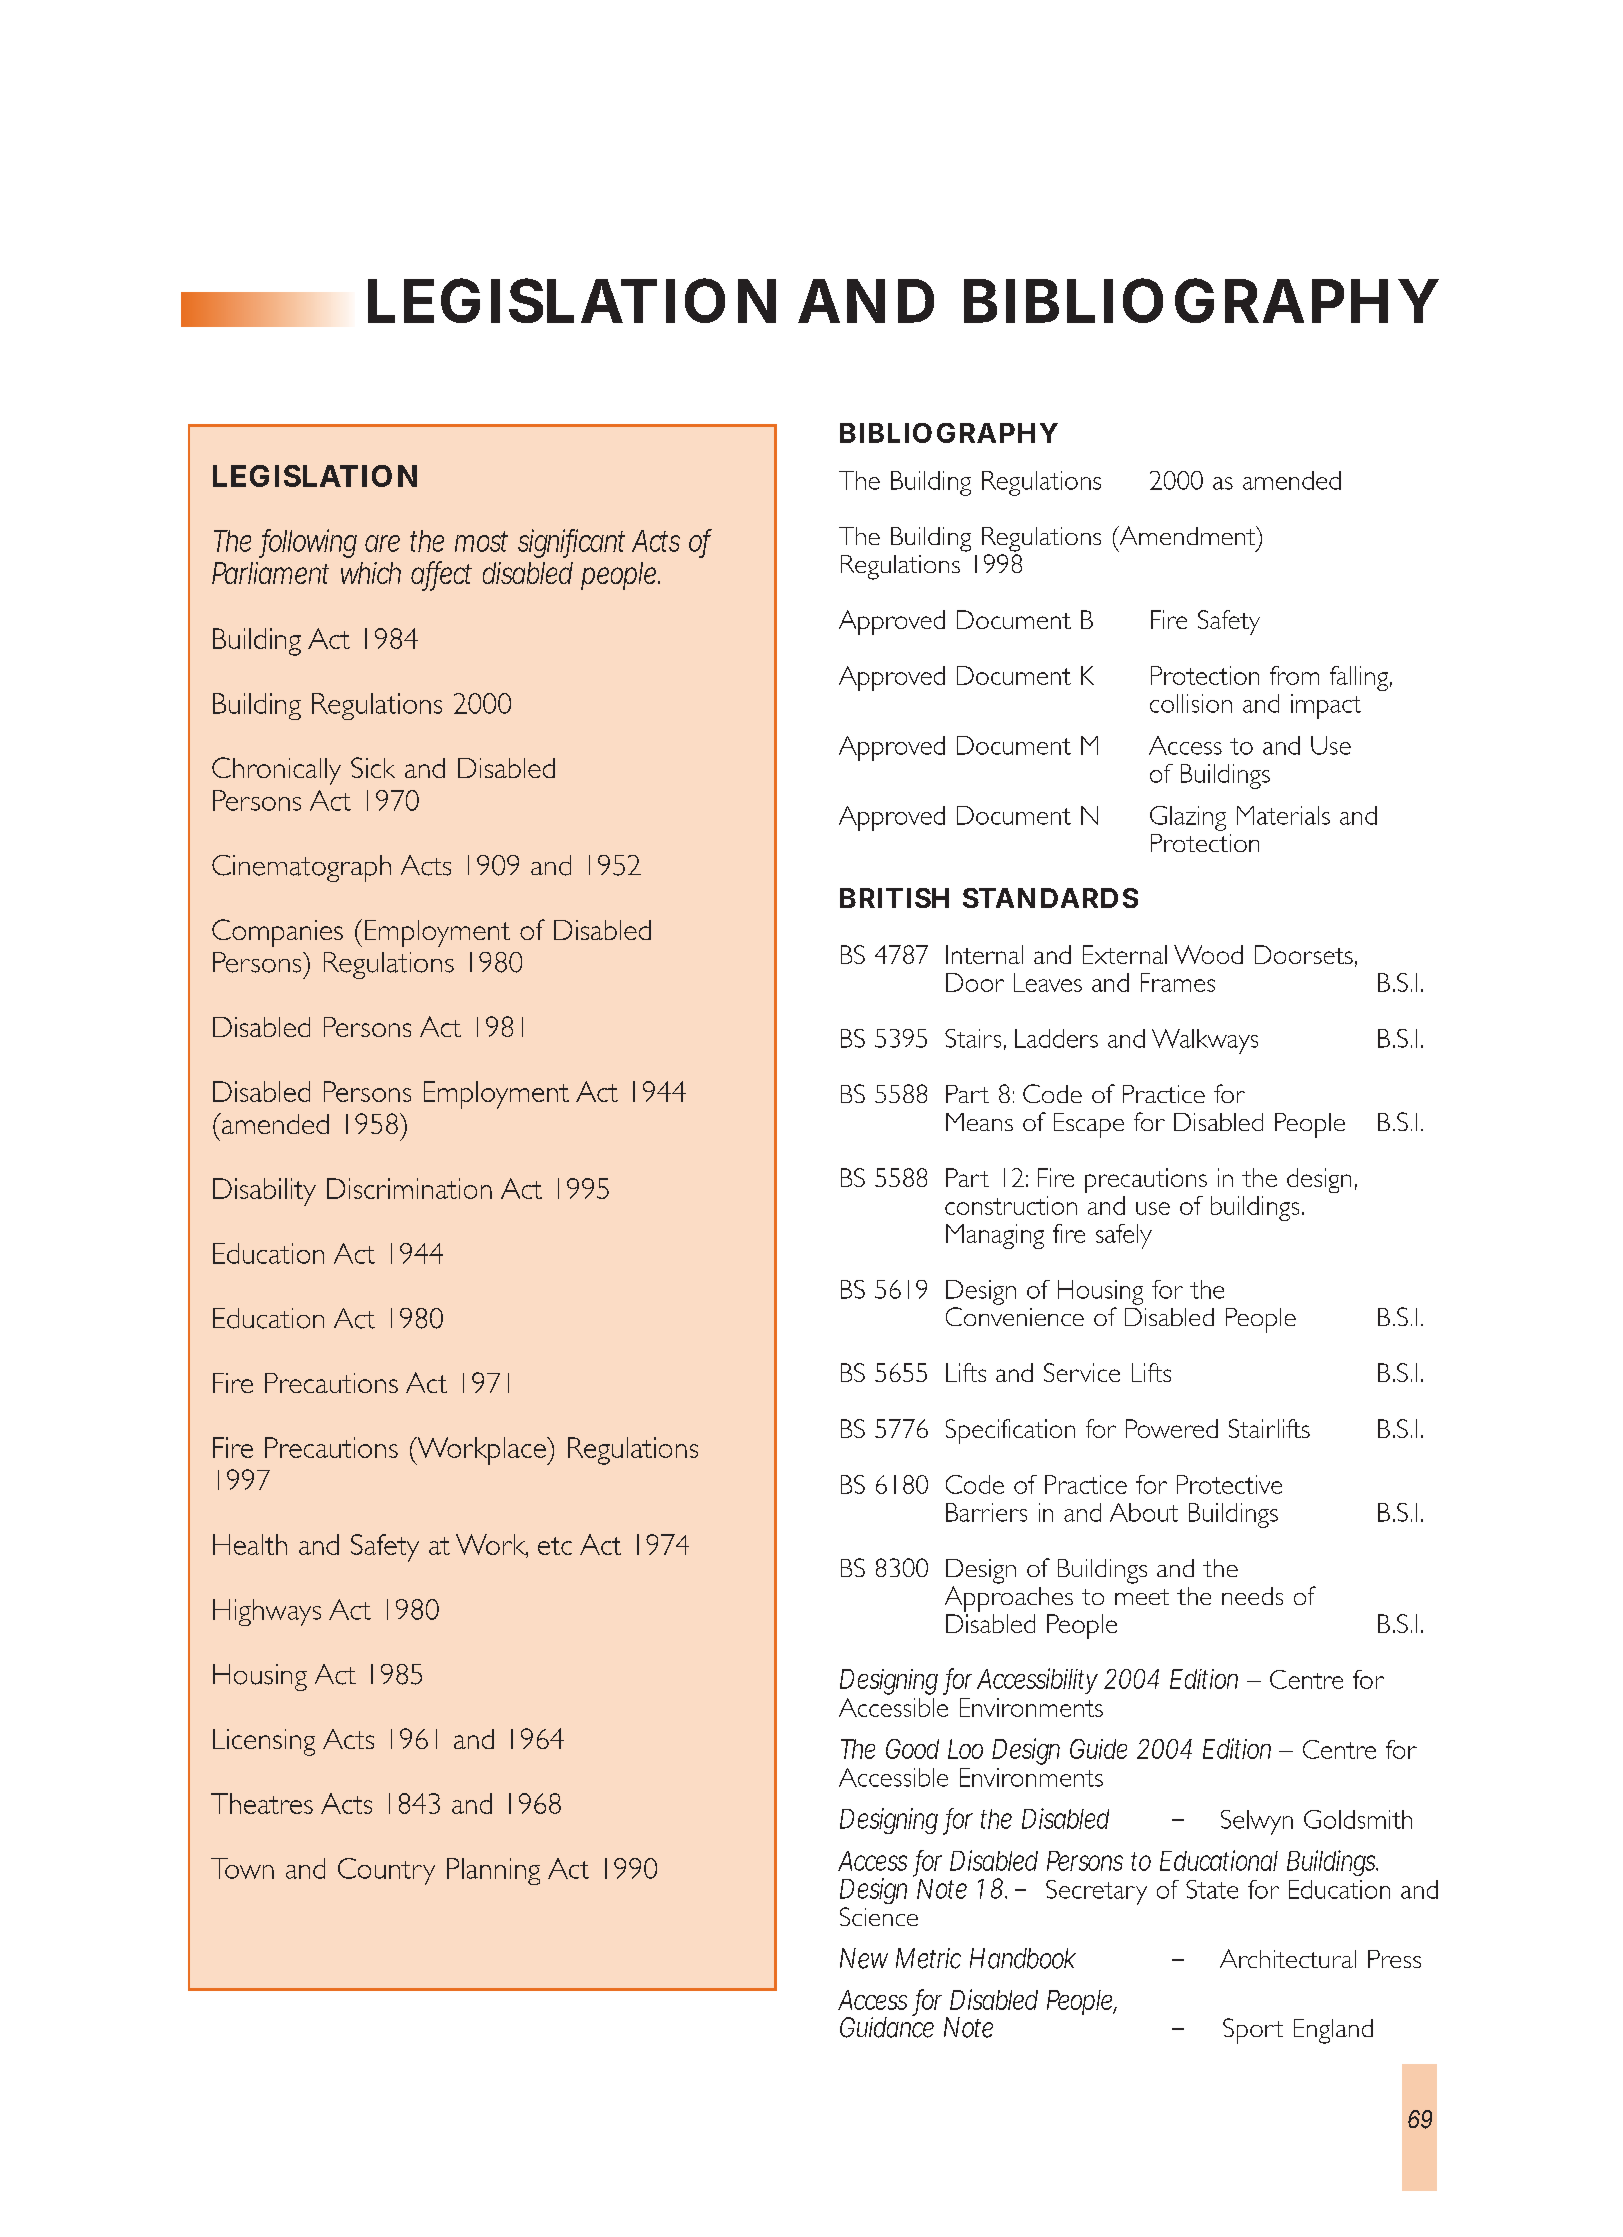 The image size is (1623, 2237). I want to click on Stairs, so click(973, 1038).
